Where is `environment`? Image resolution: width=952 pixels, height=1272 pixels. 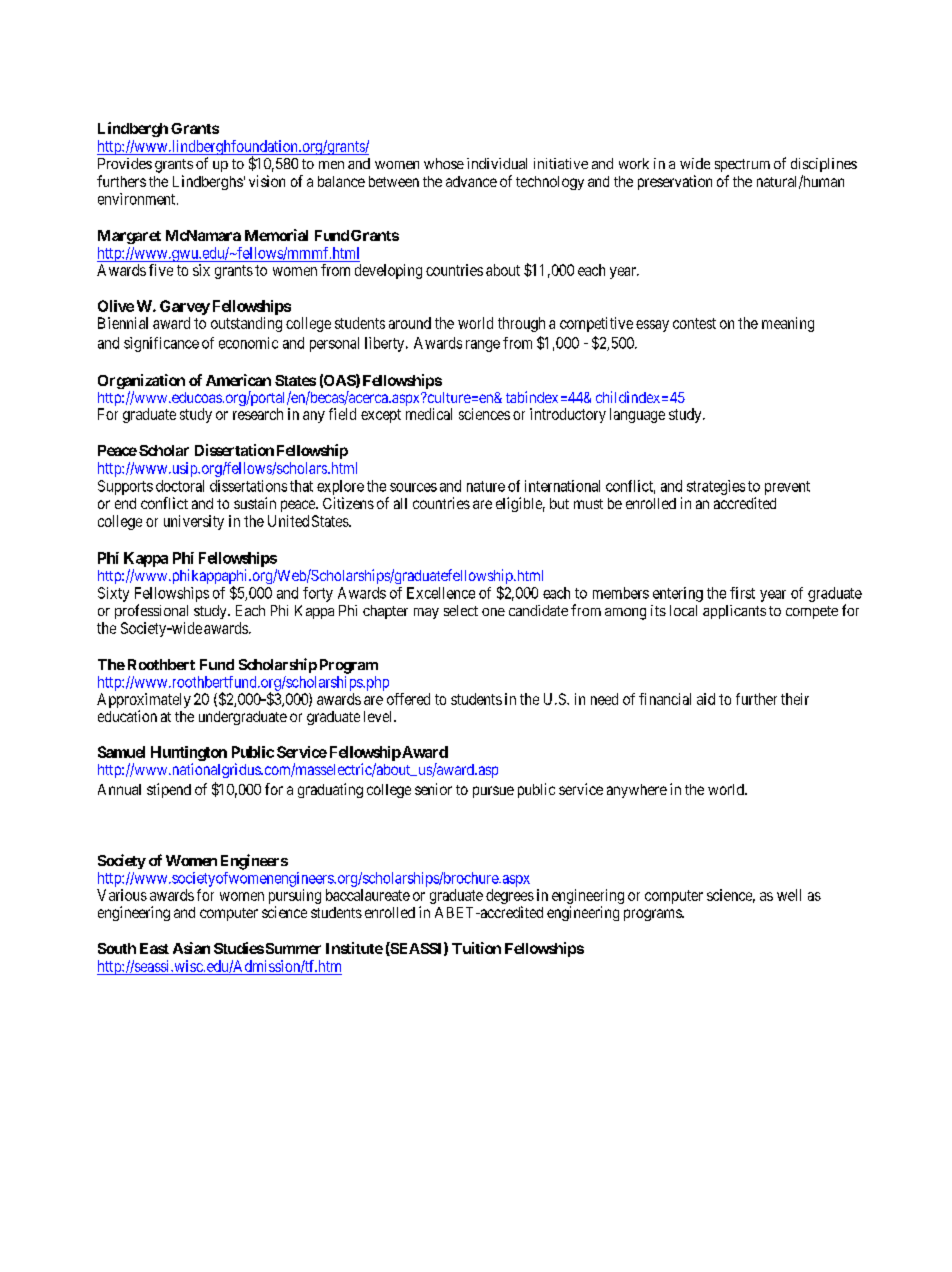
environment is located at coordinates (138, 199).
